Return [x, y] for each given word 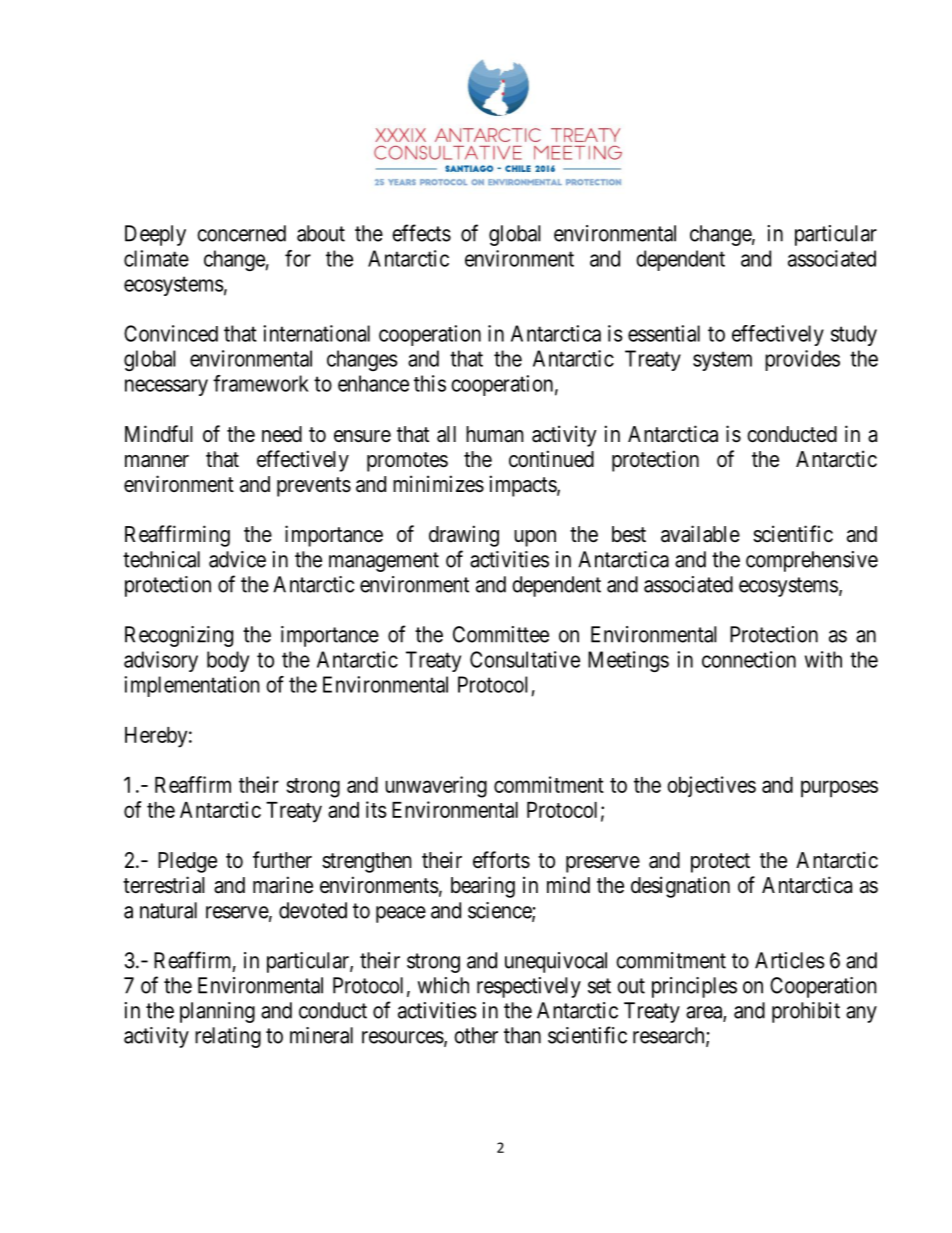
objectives [711, 786]
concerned [241, 233]
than [522, 1035]
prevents [314, 487]
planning [217, 1012]
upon [535, 538]
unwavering [436, 787]
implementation [192, 686]
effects [421, 233]
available [700, 534]
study [854, 335]
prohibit [806, 1012]
